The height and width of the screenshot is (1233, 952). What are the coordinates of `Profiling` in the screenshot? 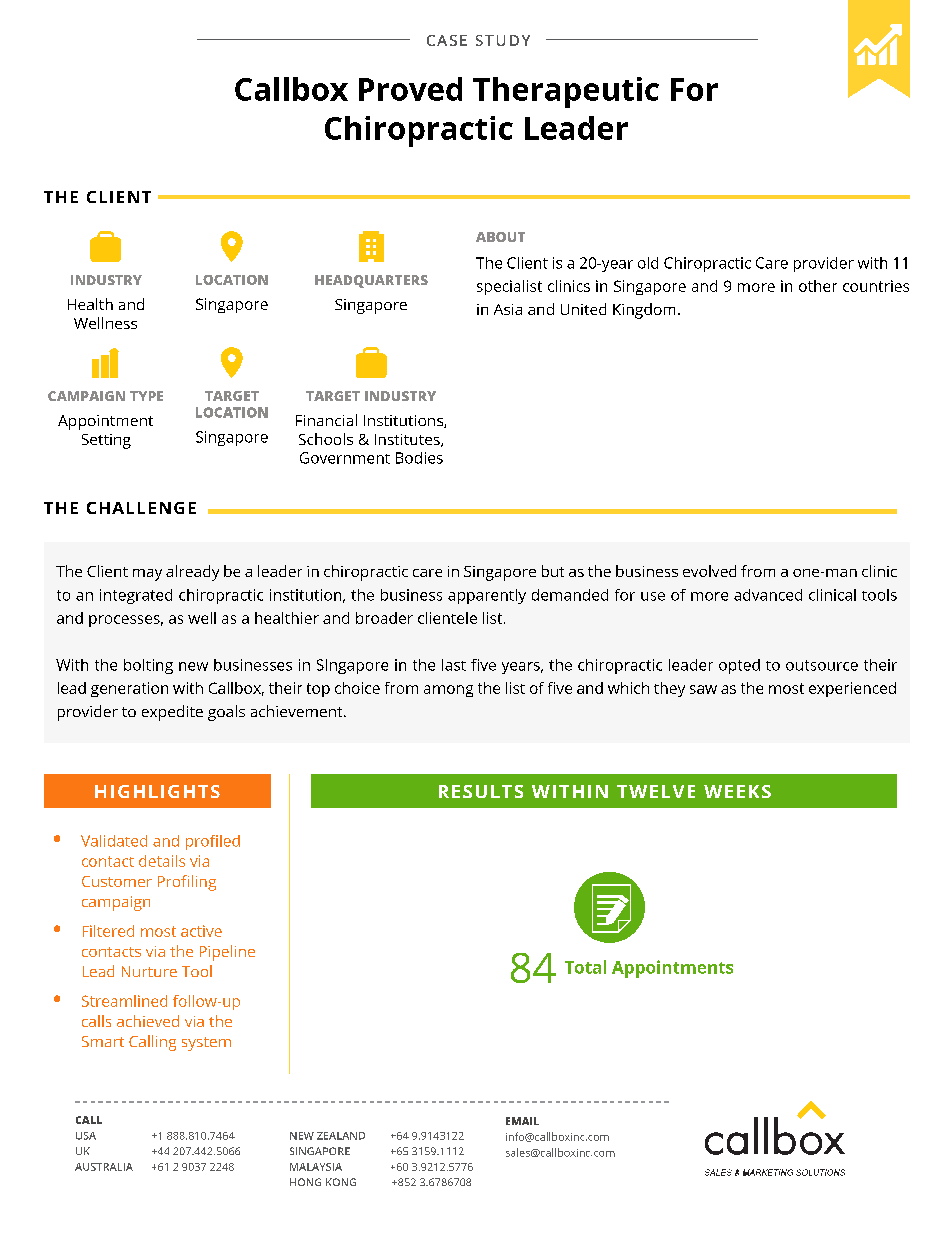 It's located at (187, 883).
